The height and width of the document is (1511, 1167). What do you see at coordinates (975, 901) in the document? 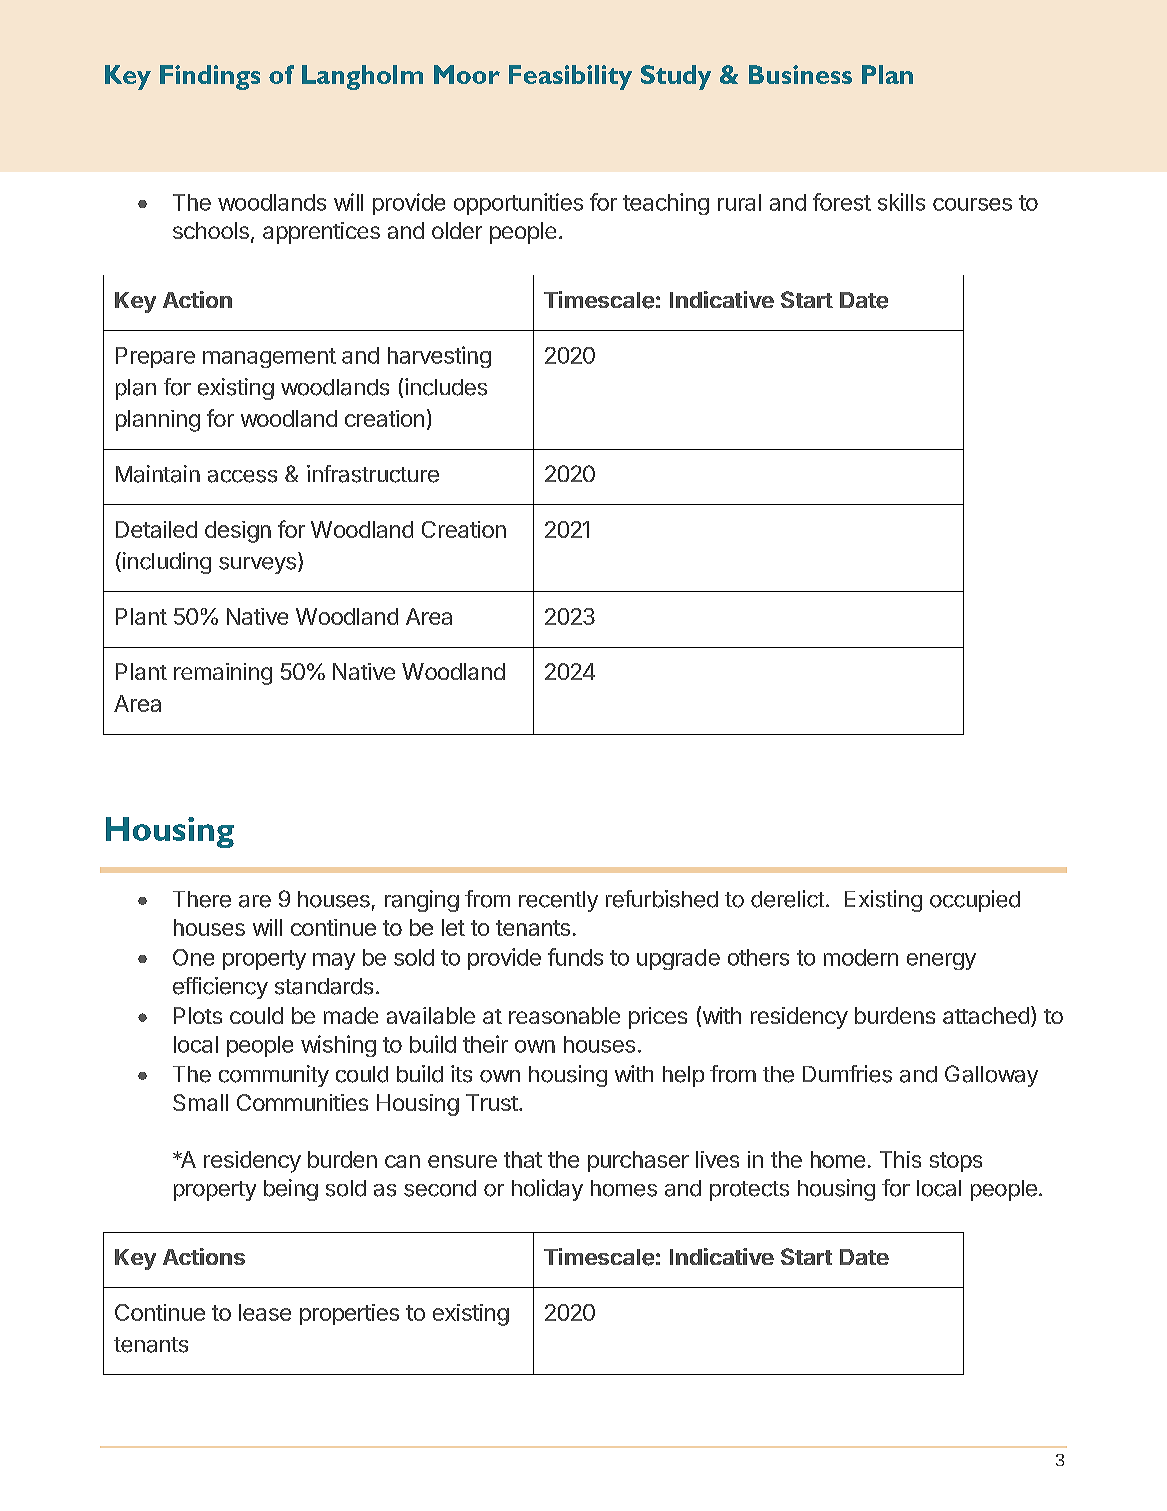
I see `occupied` at bounding box center [975, 901].
